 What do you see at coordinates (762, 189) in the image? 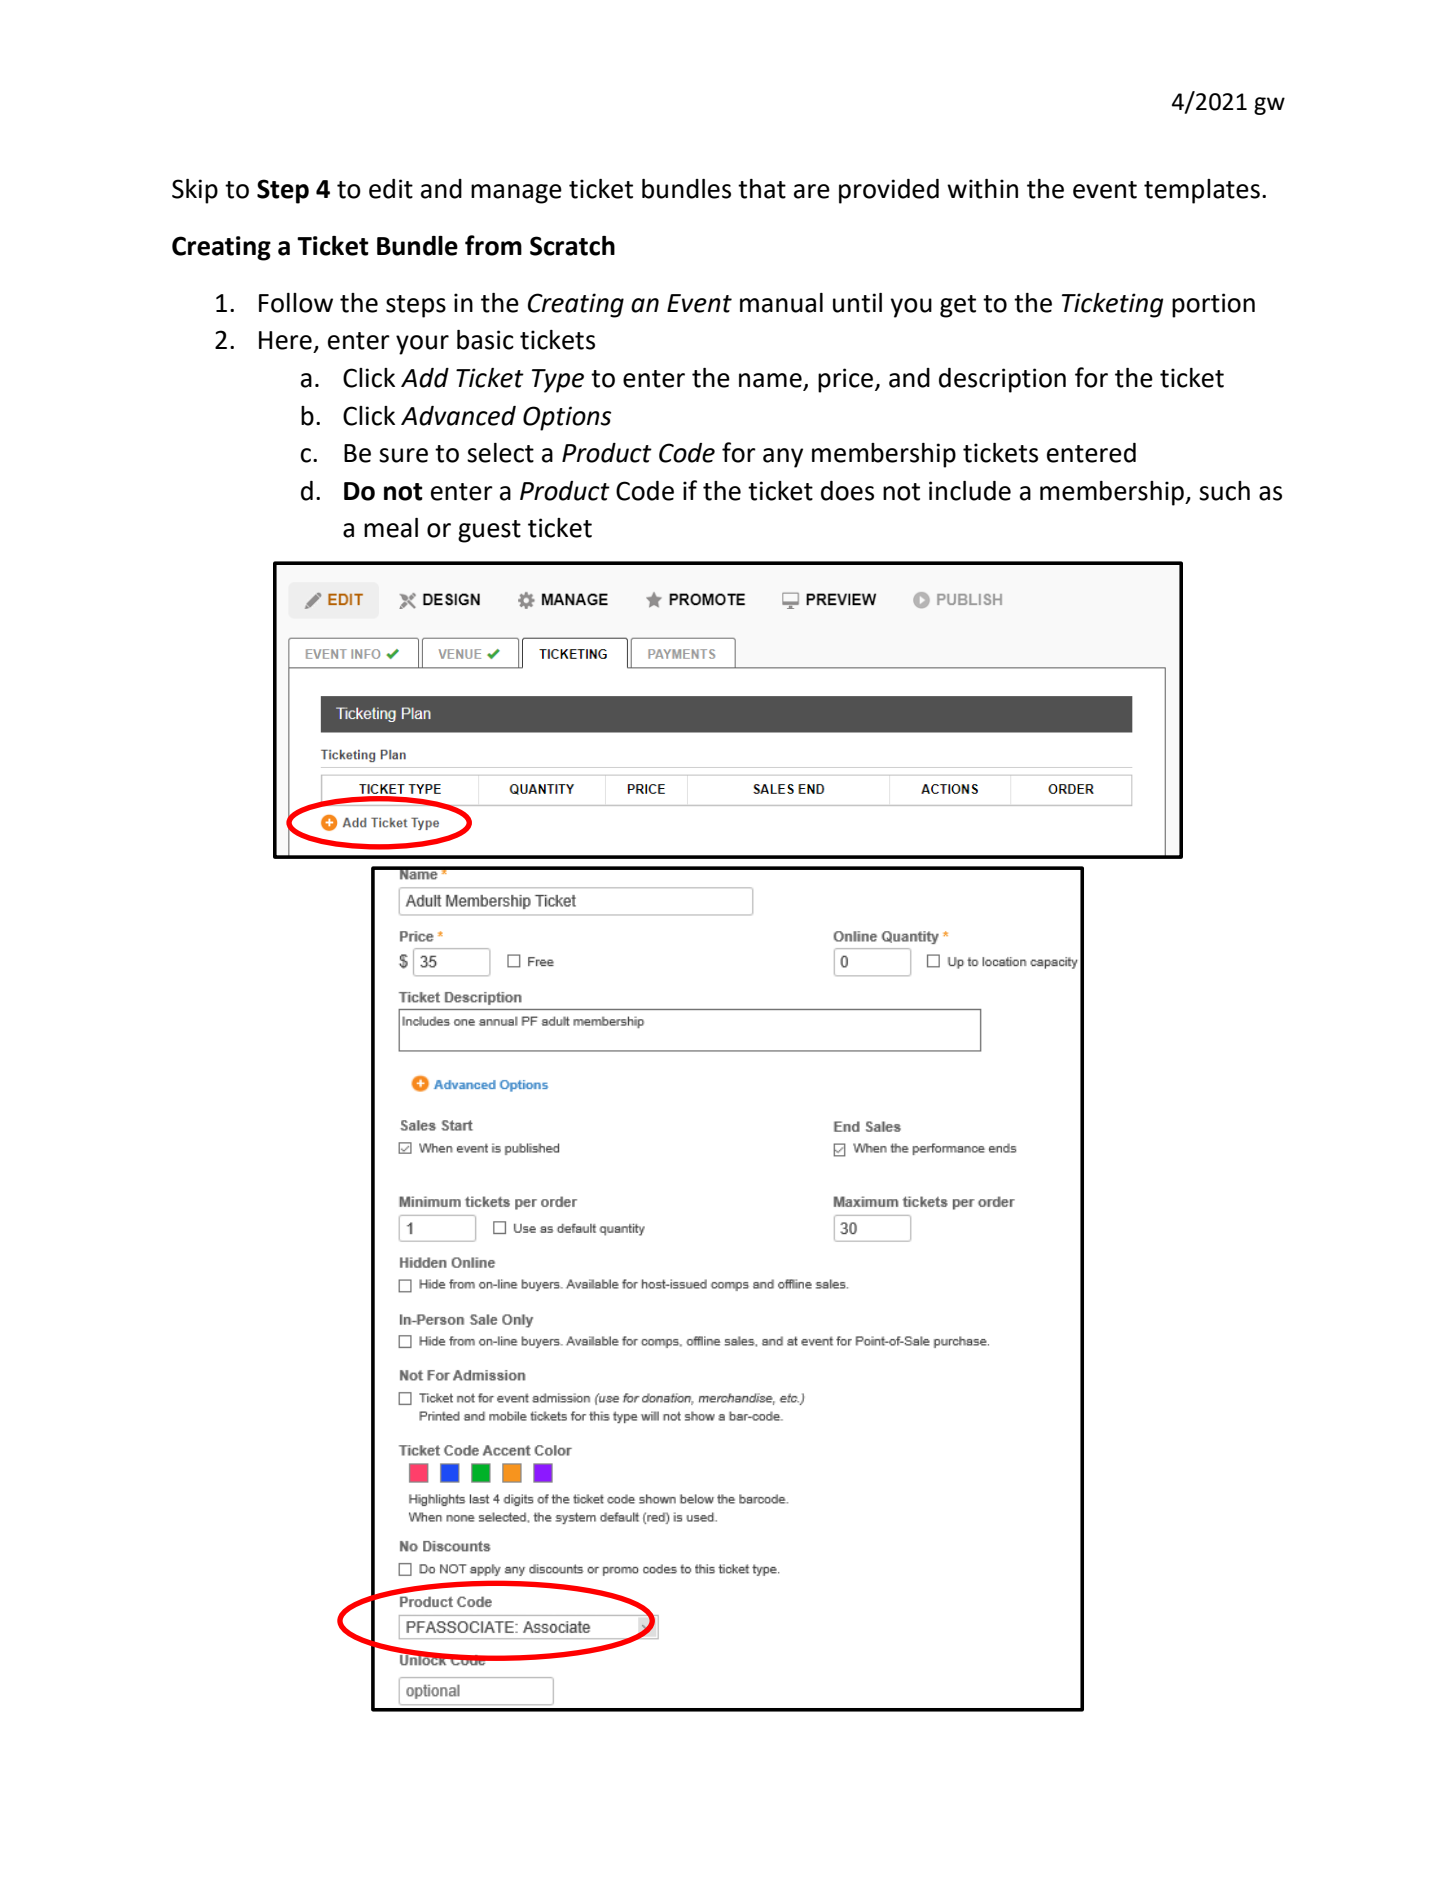
I see `that` at bounding box center [762, 189].
